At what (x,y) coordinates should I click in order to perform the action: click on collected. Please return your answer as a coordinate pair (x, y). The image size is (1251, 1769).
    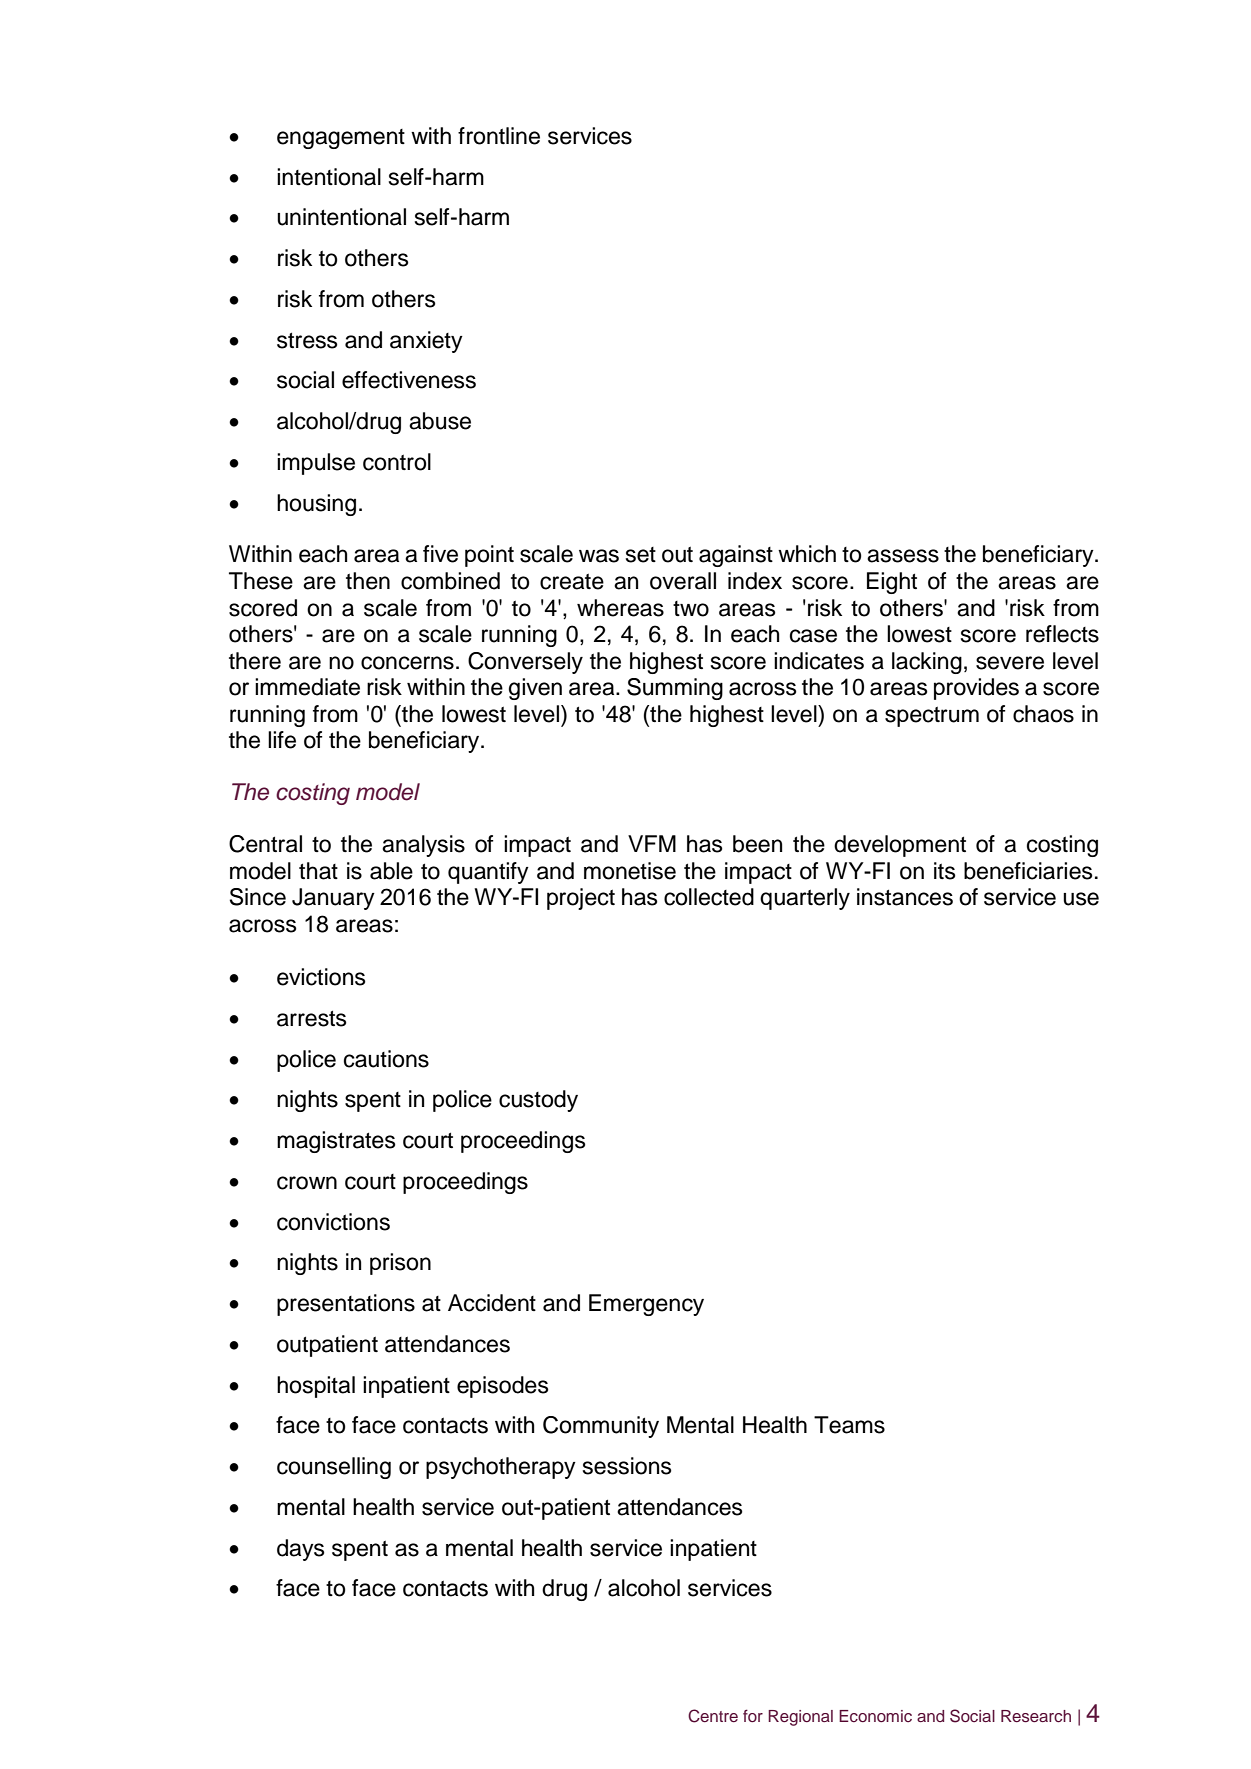
    Looking at the image, I should click on (709, 897).
